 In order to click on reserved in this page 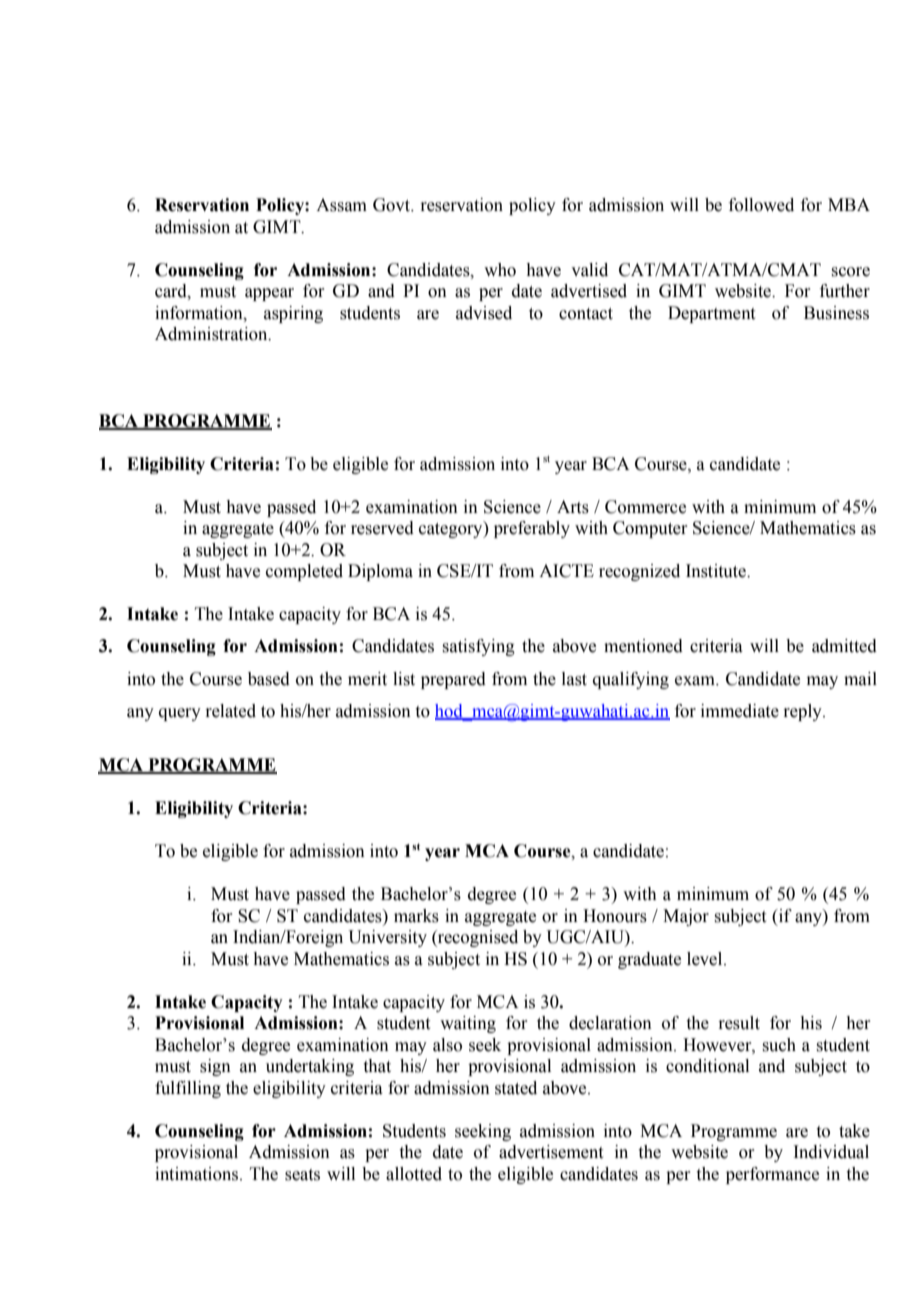, I will do `click(382, 528)`.
